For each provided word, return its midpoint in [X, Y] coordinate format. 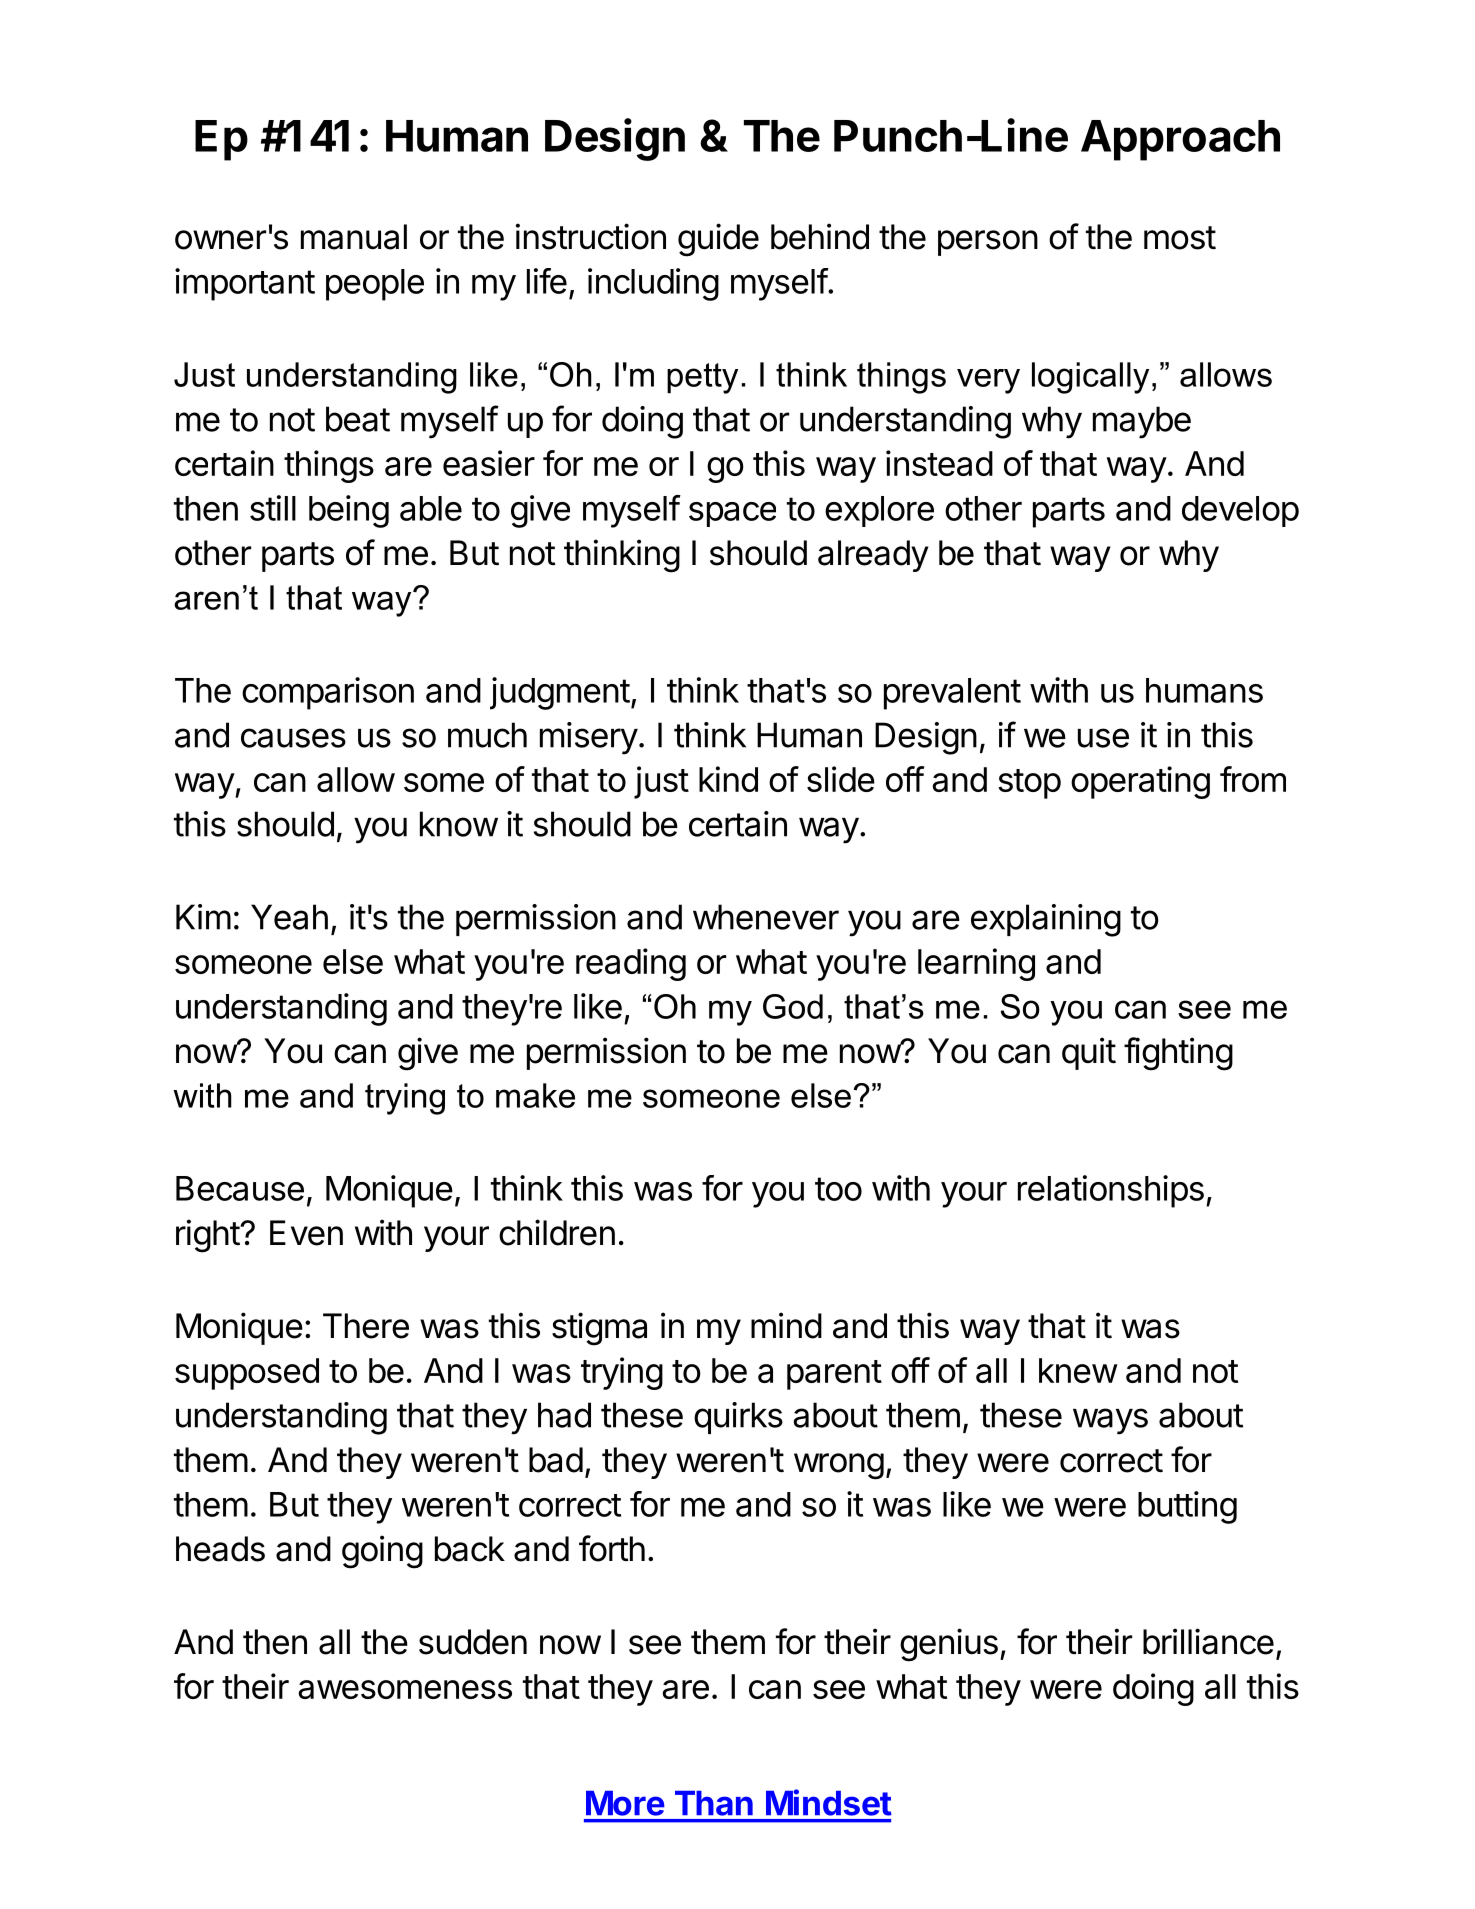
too [838, 1189]
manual [354, 237]
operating [1140, 782]
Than [714, 1803]
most [1180, 238]
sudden [473, 1642]
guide [718, 240]
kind [728, 779]
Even [306, 1233]
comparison [328, 693]
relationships [1111, 1191]
